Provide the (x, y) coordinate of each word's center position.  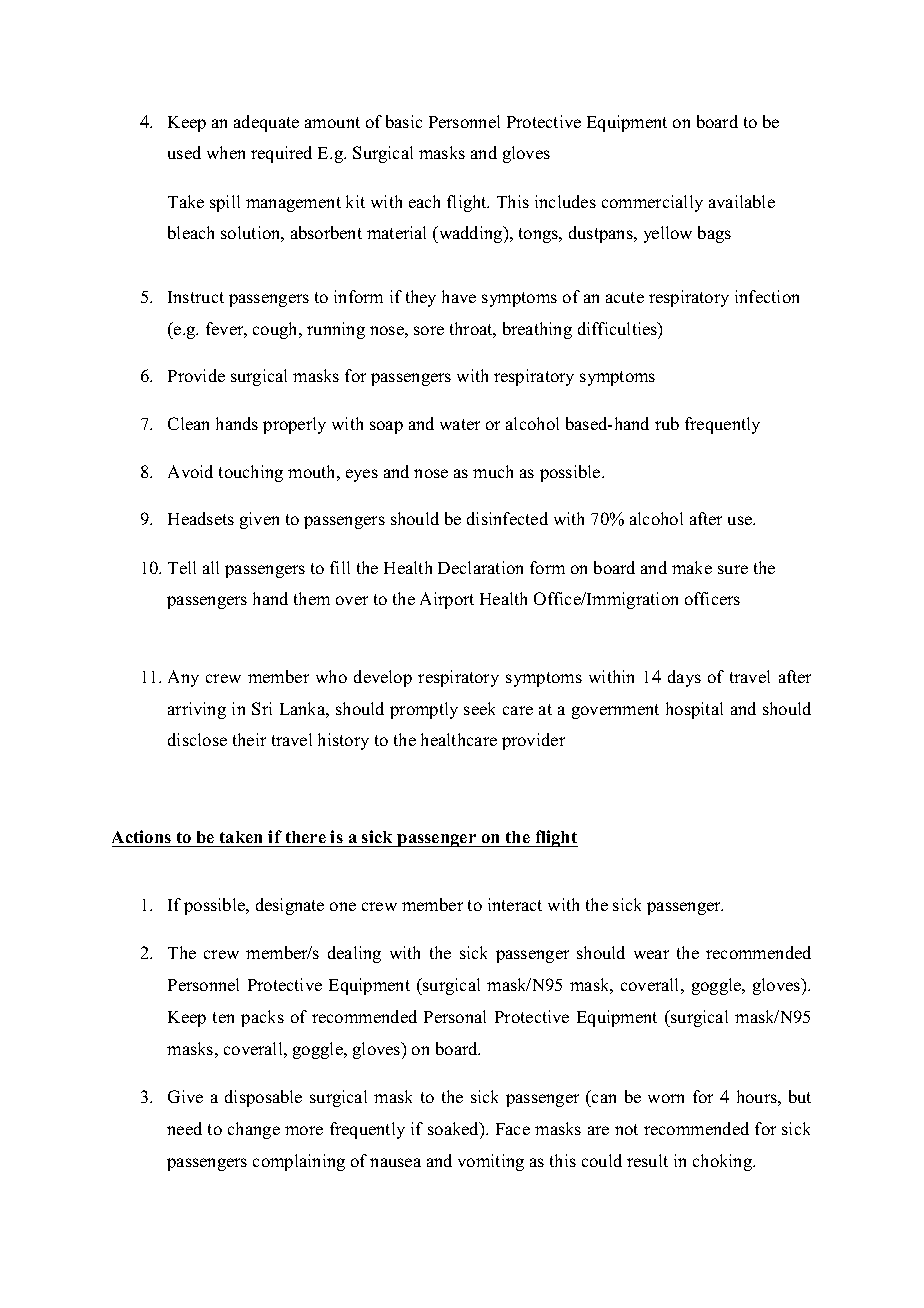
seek (479, 708)
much (493, 471)
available (742, 201)
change (254, 1130)
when (226, 152)
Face (513, 1129)
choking (724, 1162)
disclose (197, 739)
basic (404, 121)
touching (251, 473)
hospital (694, 710)
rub (667, 423)
